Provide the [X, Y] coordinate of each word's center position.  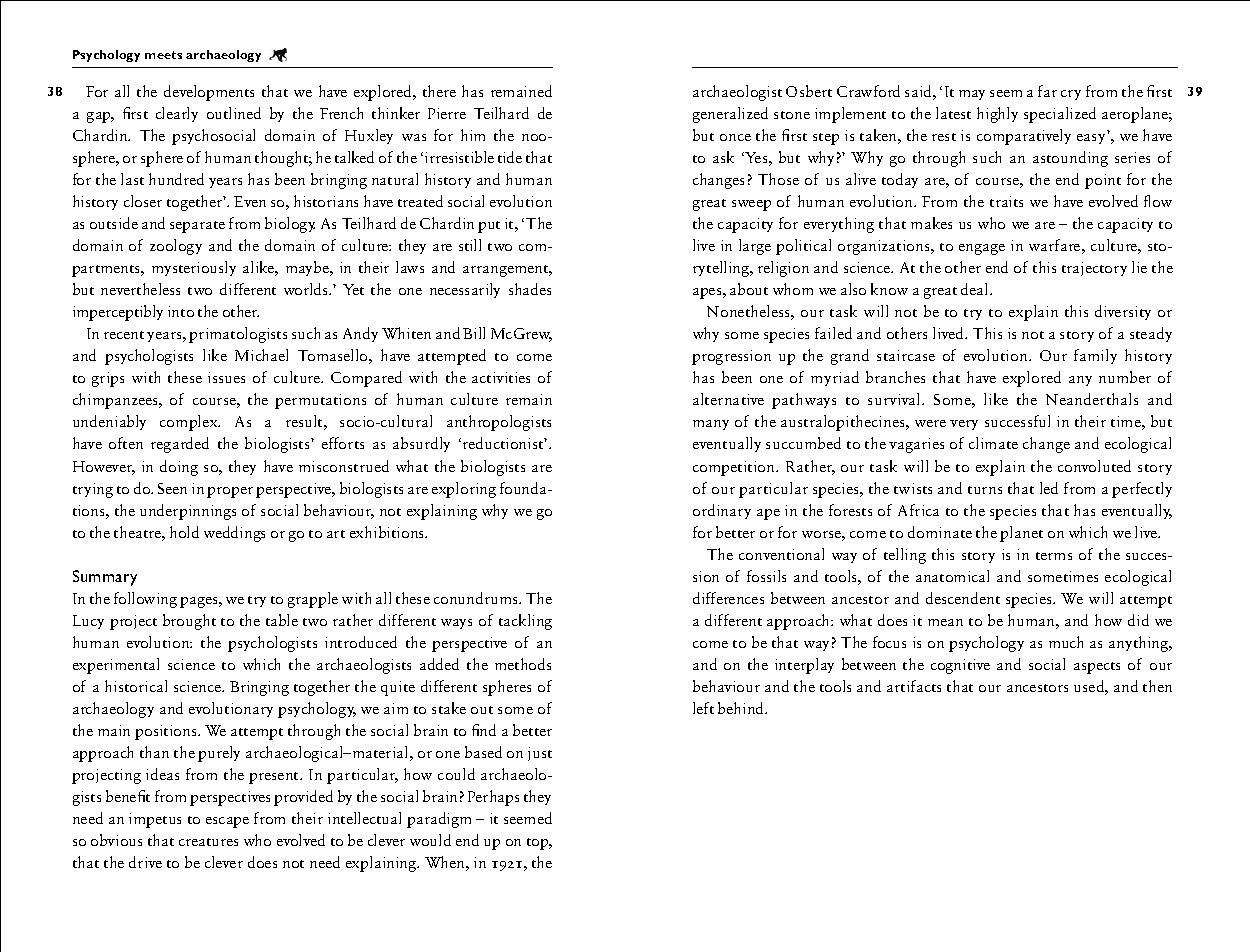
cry [1071, 95]
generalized [730, 115]
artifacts [914, 686]
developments [209, 93]
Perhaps [493, 798]
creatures [208, 842]
